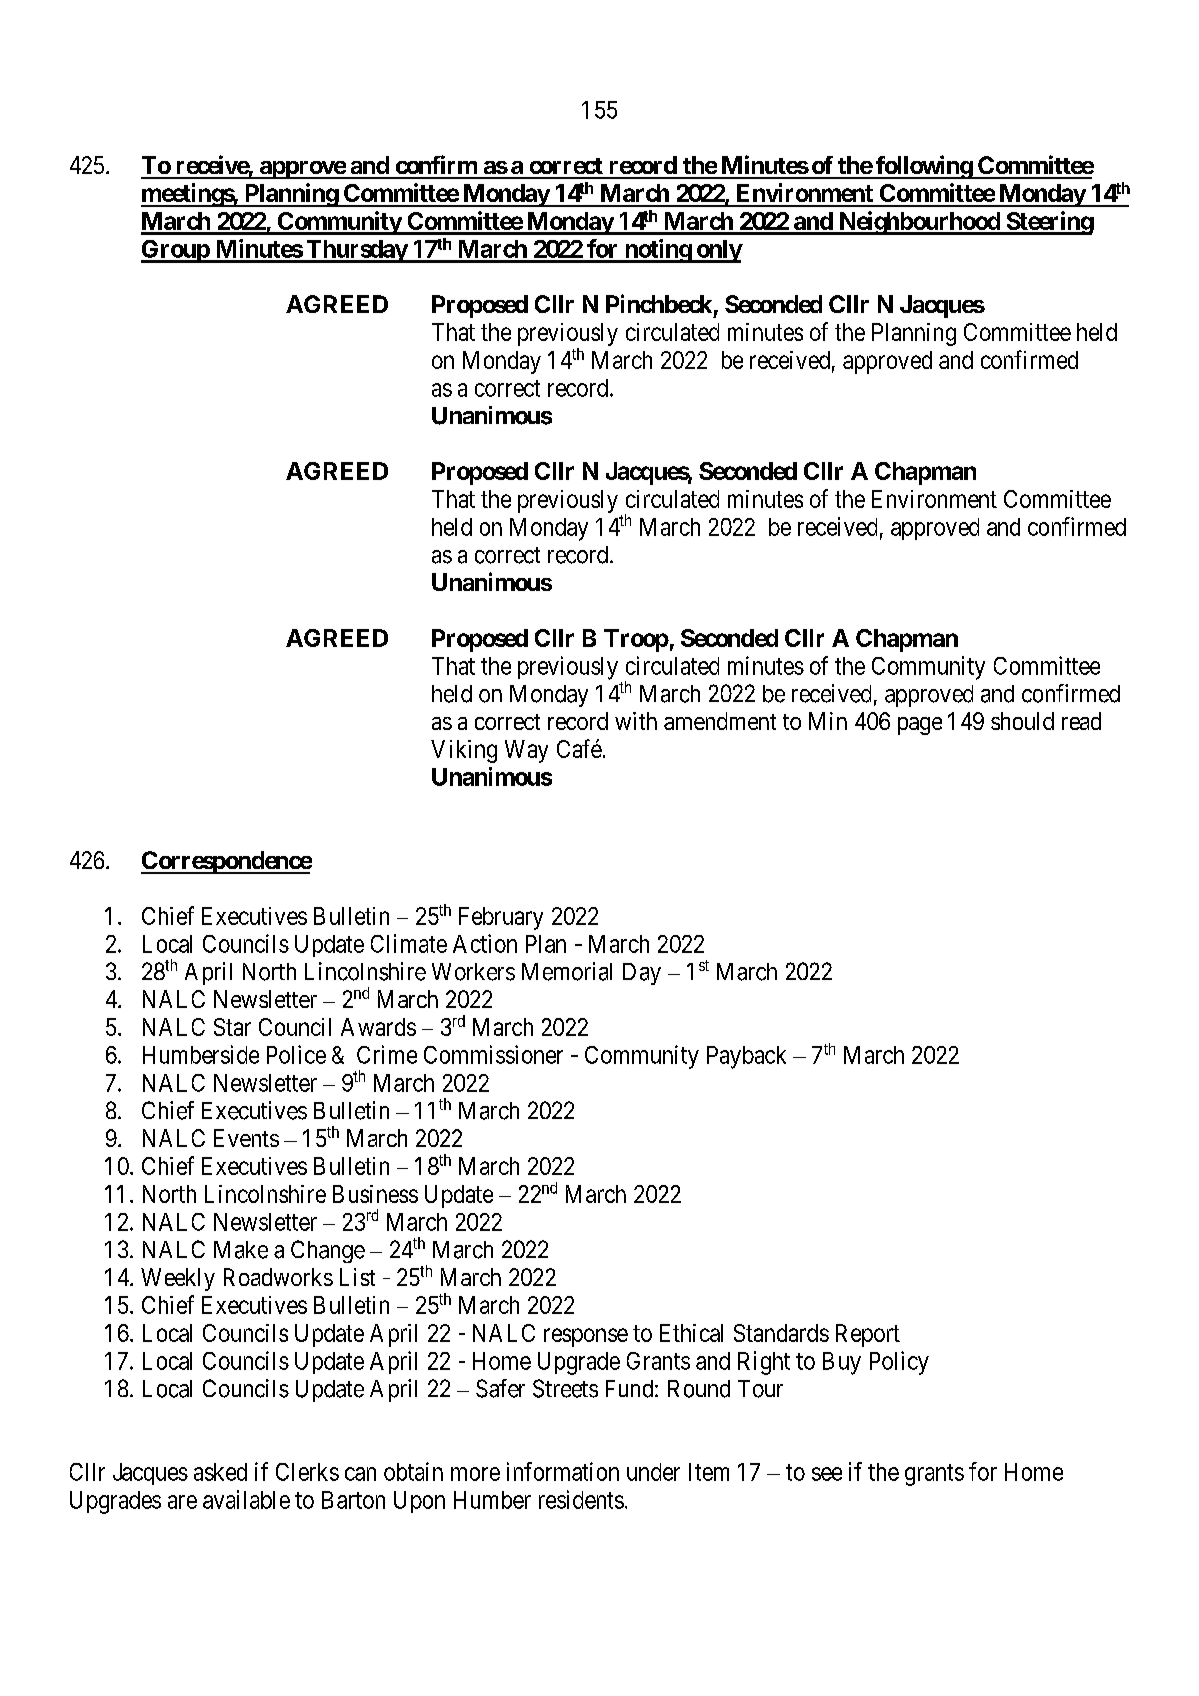 This page has height=1696, width=1199. Describe the element at coordinates (919, 223) in the page. I see `Neighbourhood` at that location.
